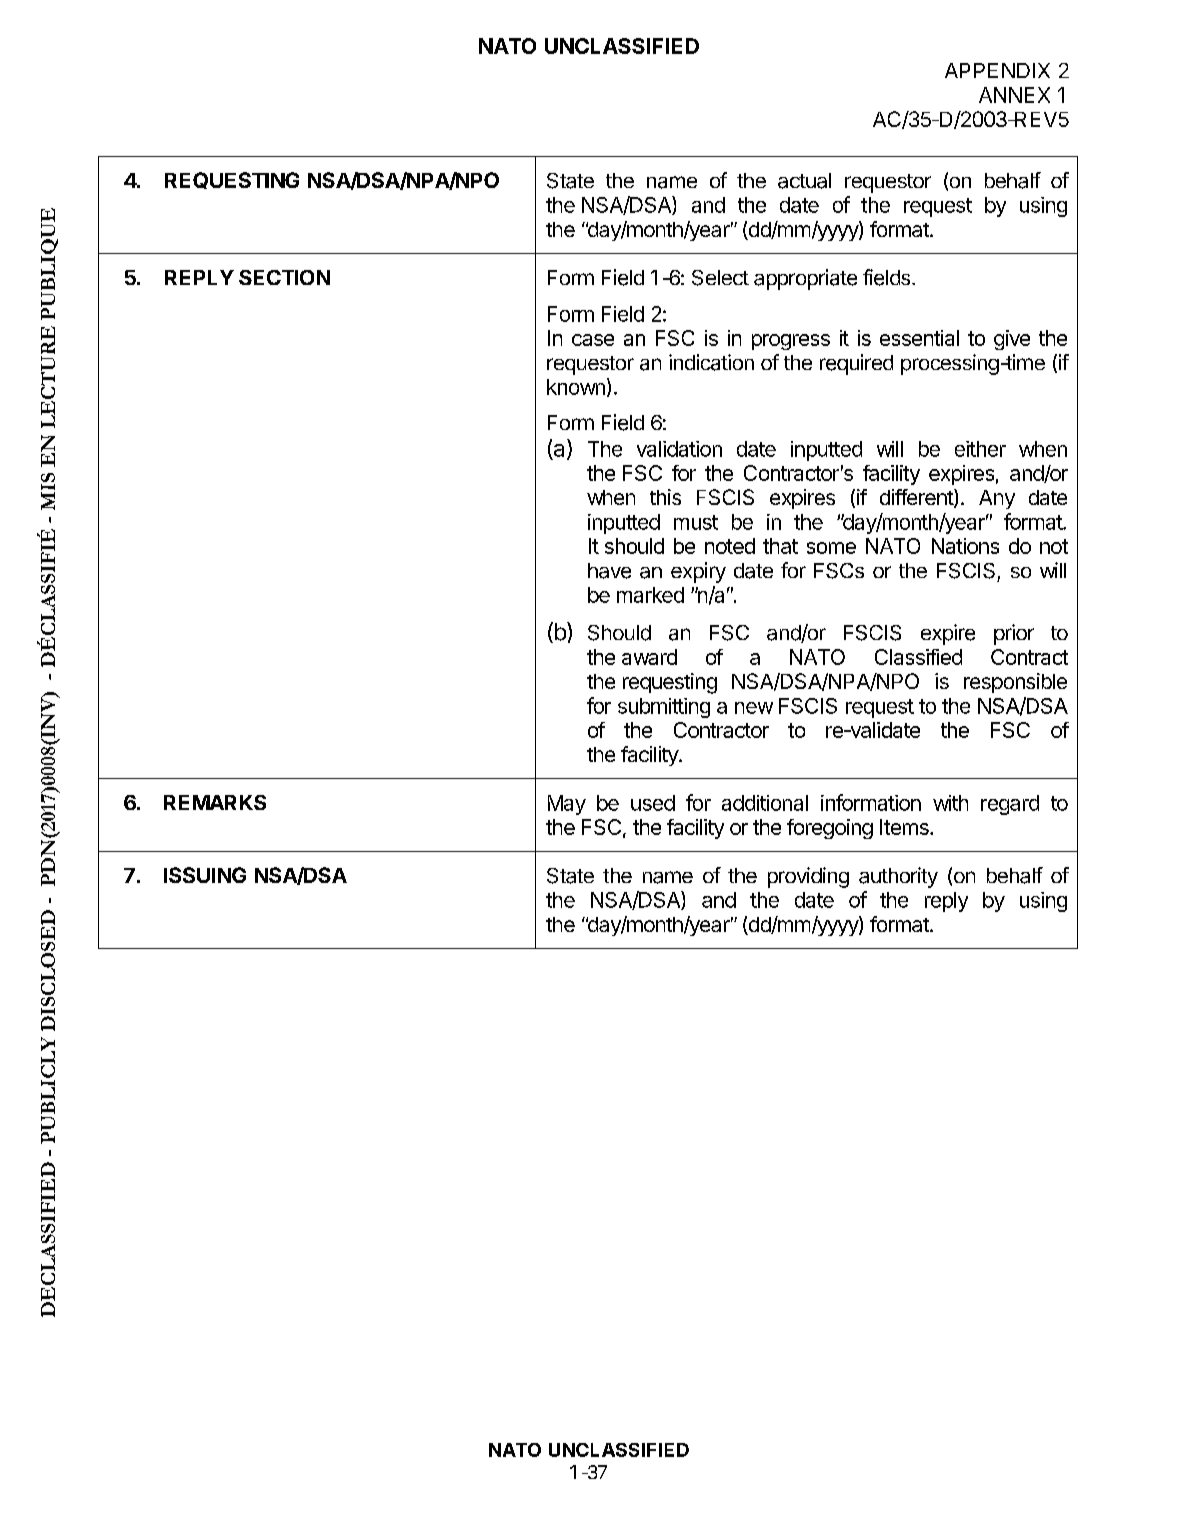 The width and height of the page is (1178, 1525). Describe the element at coordinates (650, 595) in the page. I see `marked` at that location.
